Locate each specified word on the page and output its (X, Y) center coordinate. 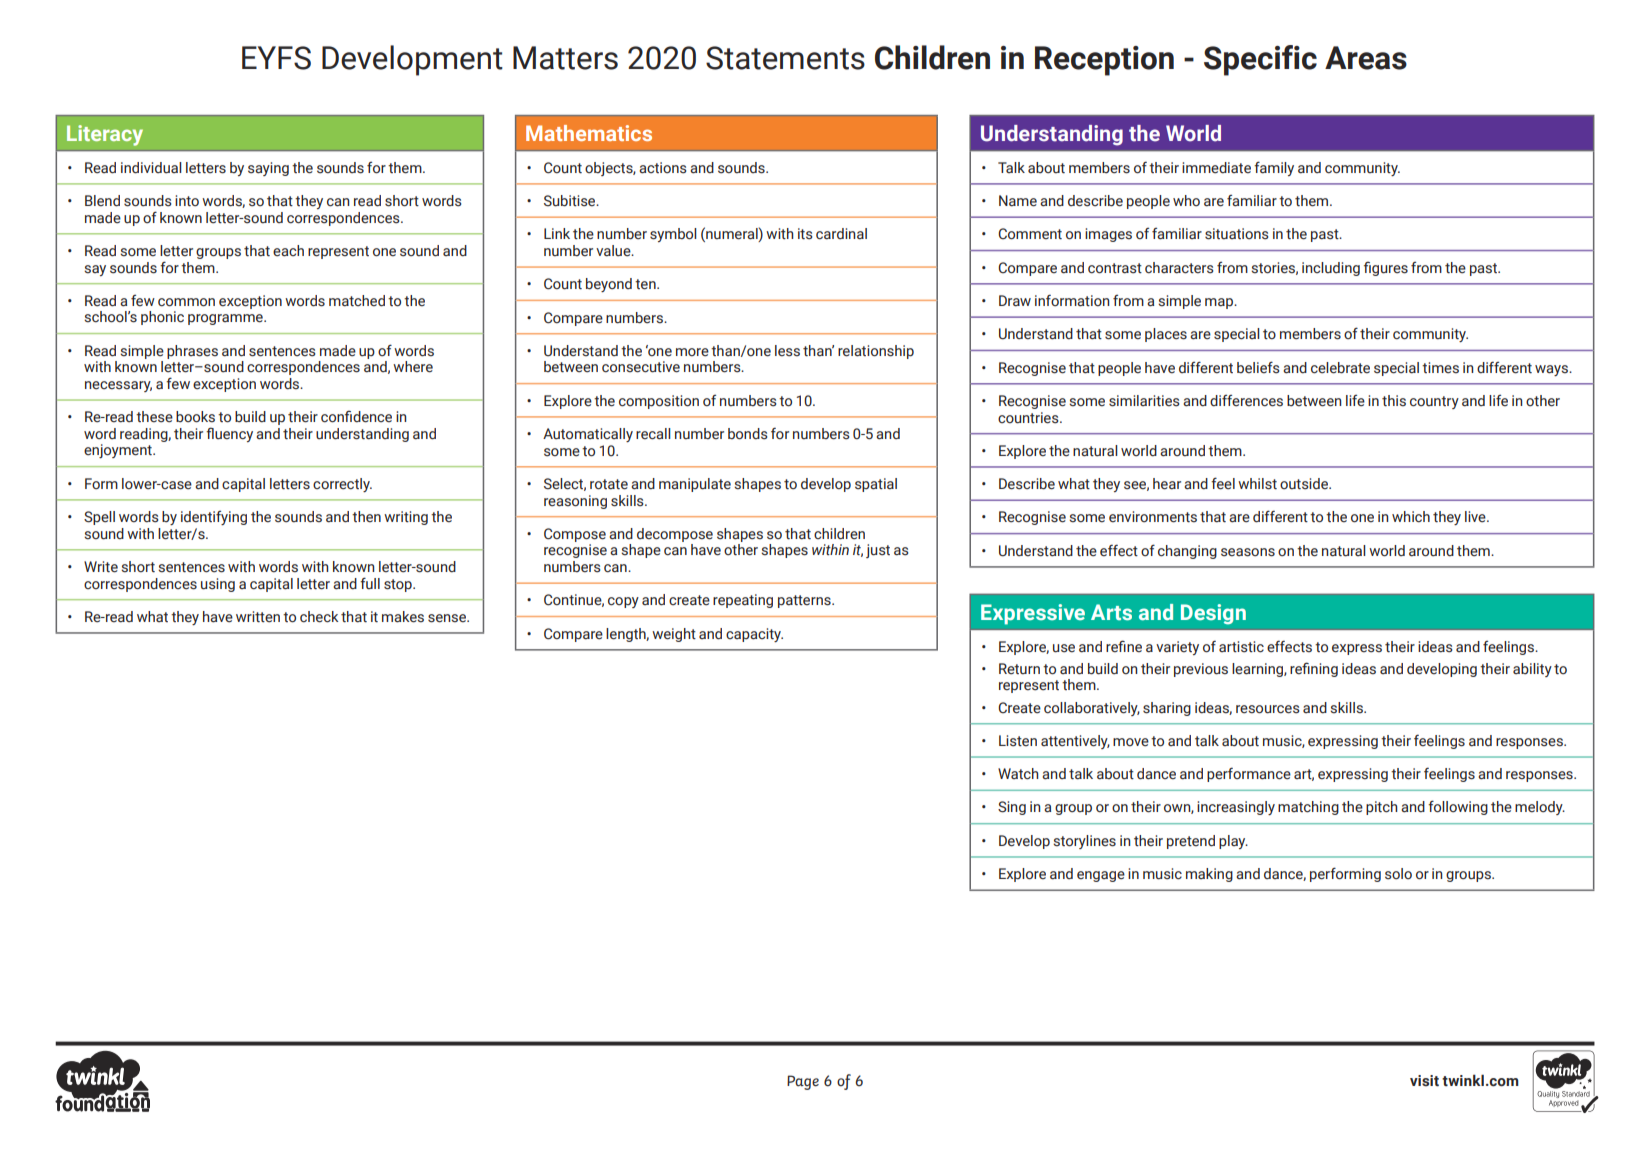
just (878, 551)
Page (803, 1082)
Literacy (105, 135)
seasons (1248, 552)
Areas (1366, 58)
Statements (785, 58)
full (370, 583)
